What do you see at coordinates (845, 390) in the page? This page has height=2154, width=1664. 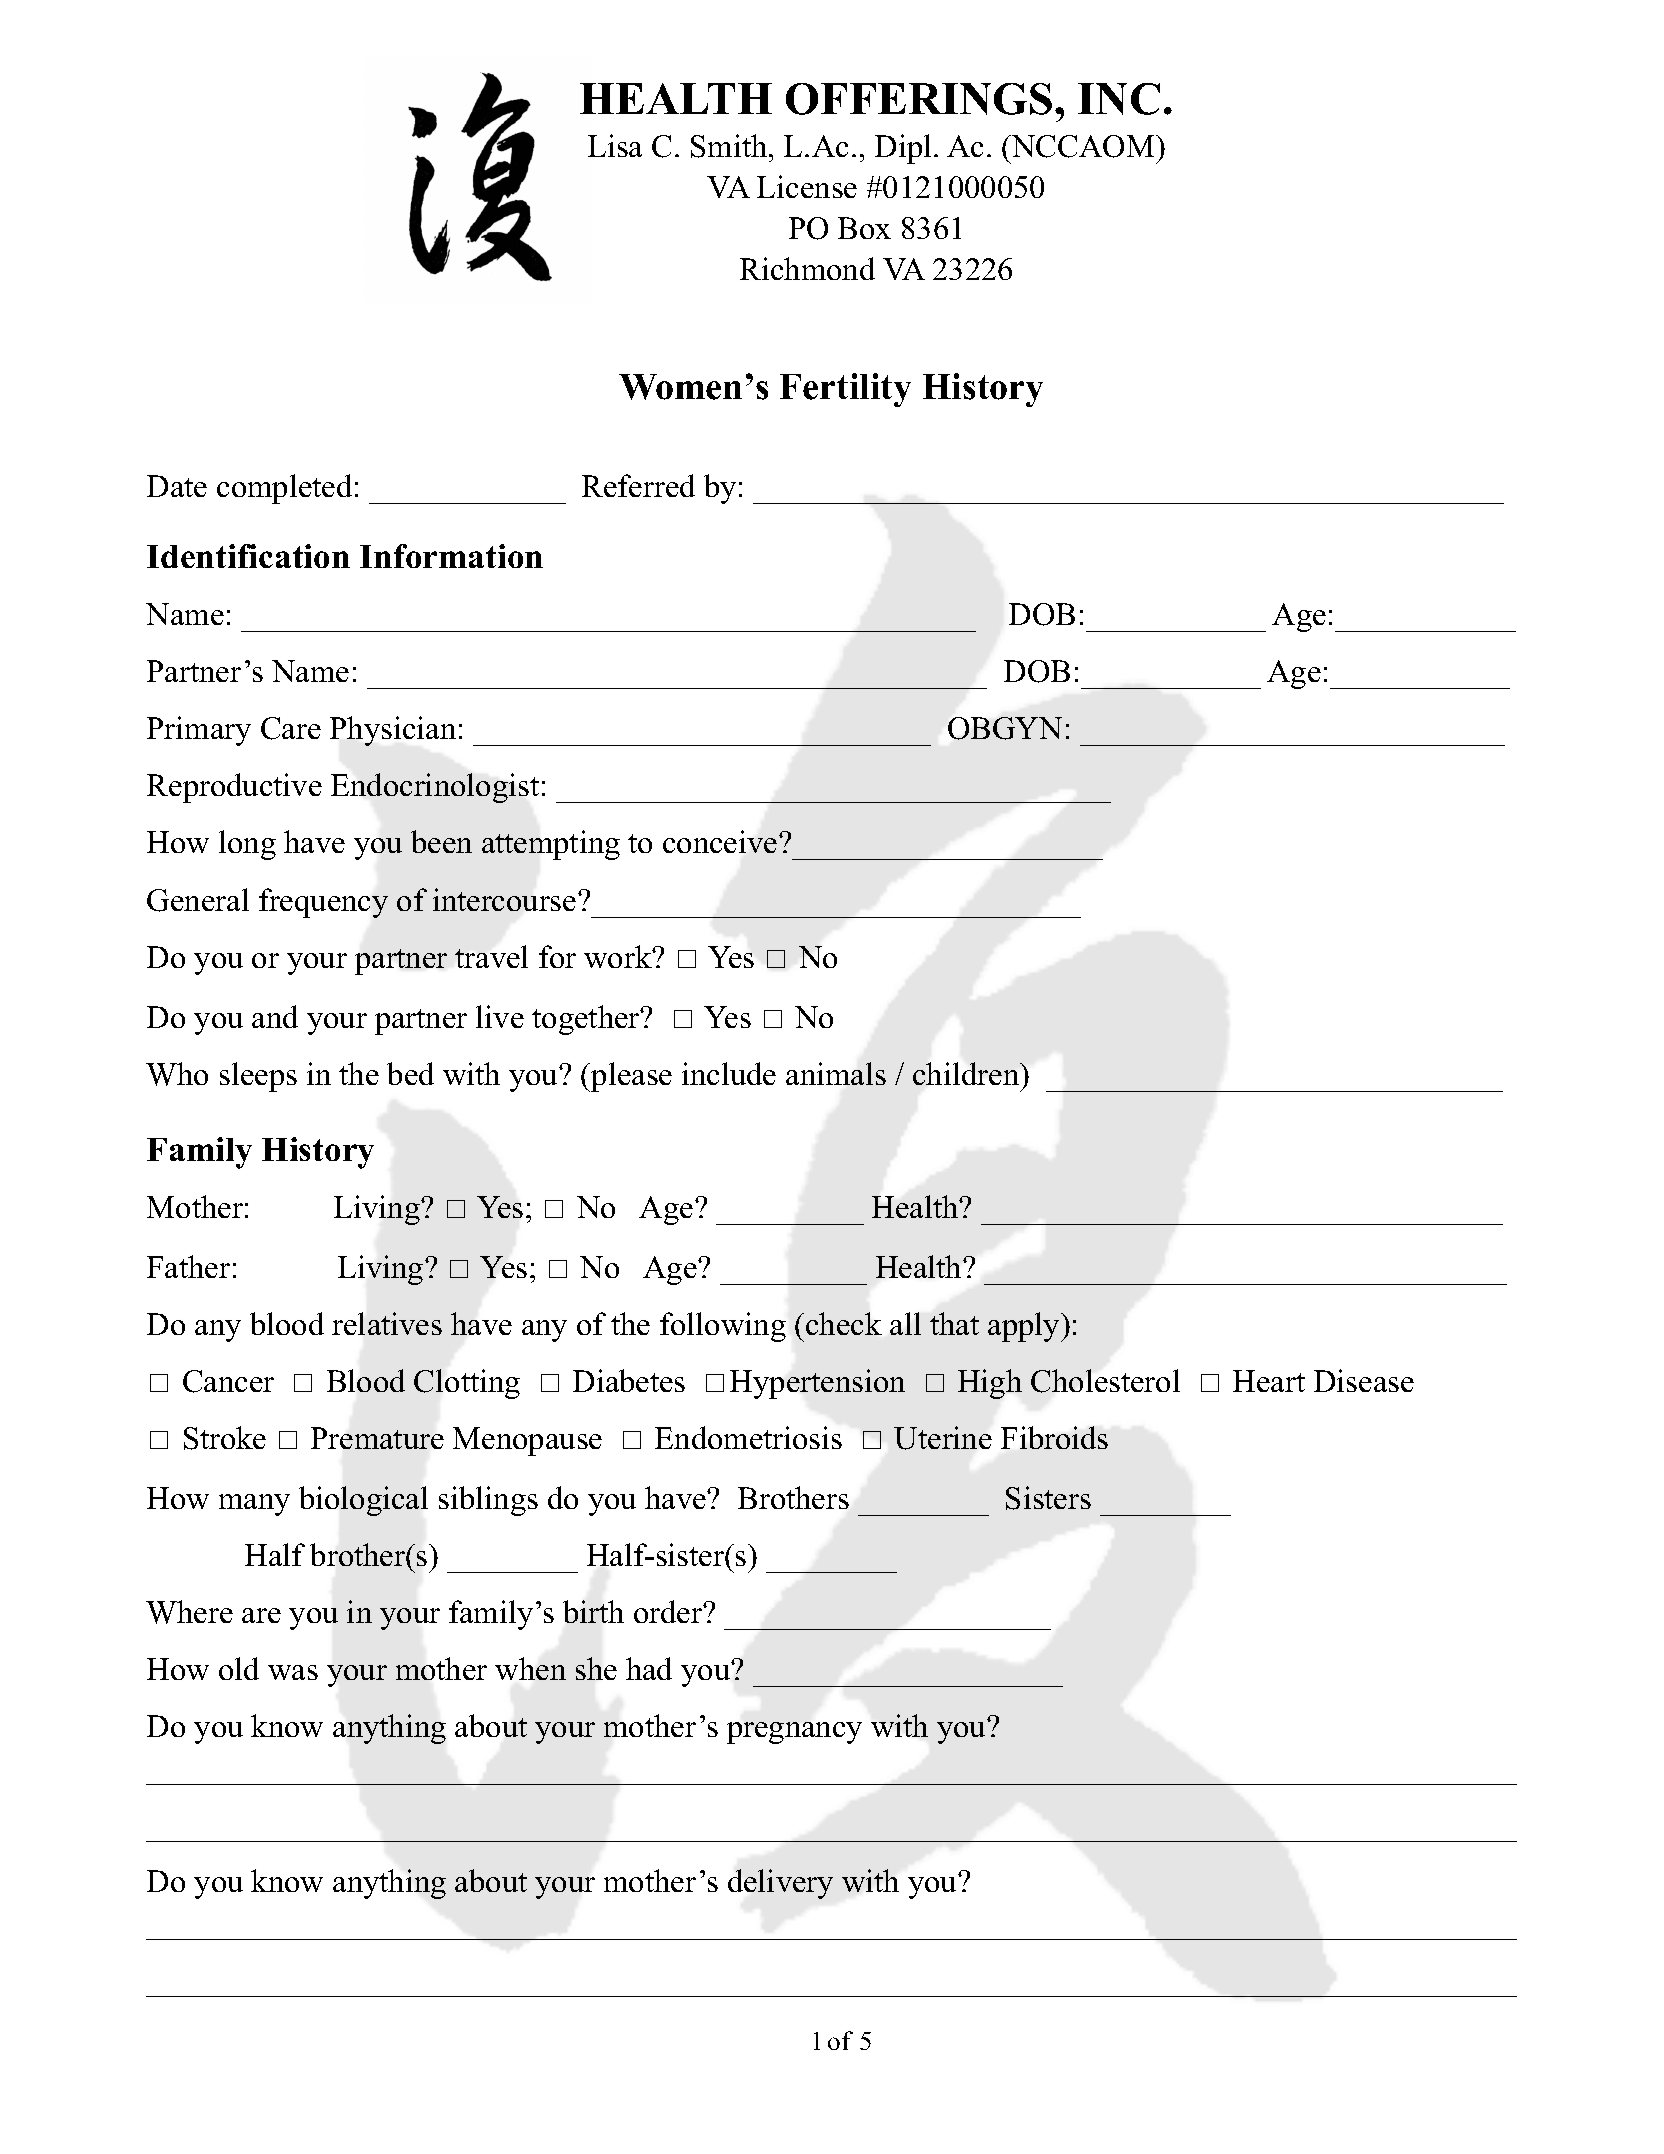 I see `Fertility` at bounding box center [845, 390].
